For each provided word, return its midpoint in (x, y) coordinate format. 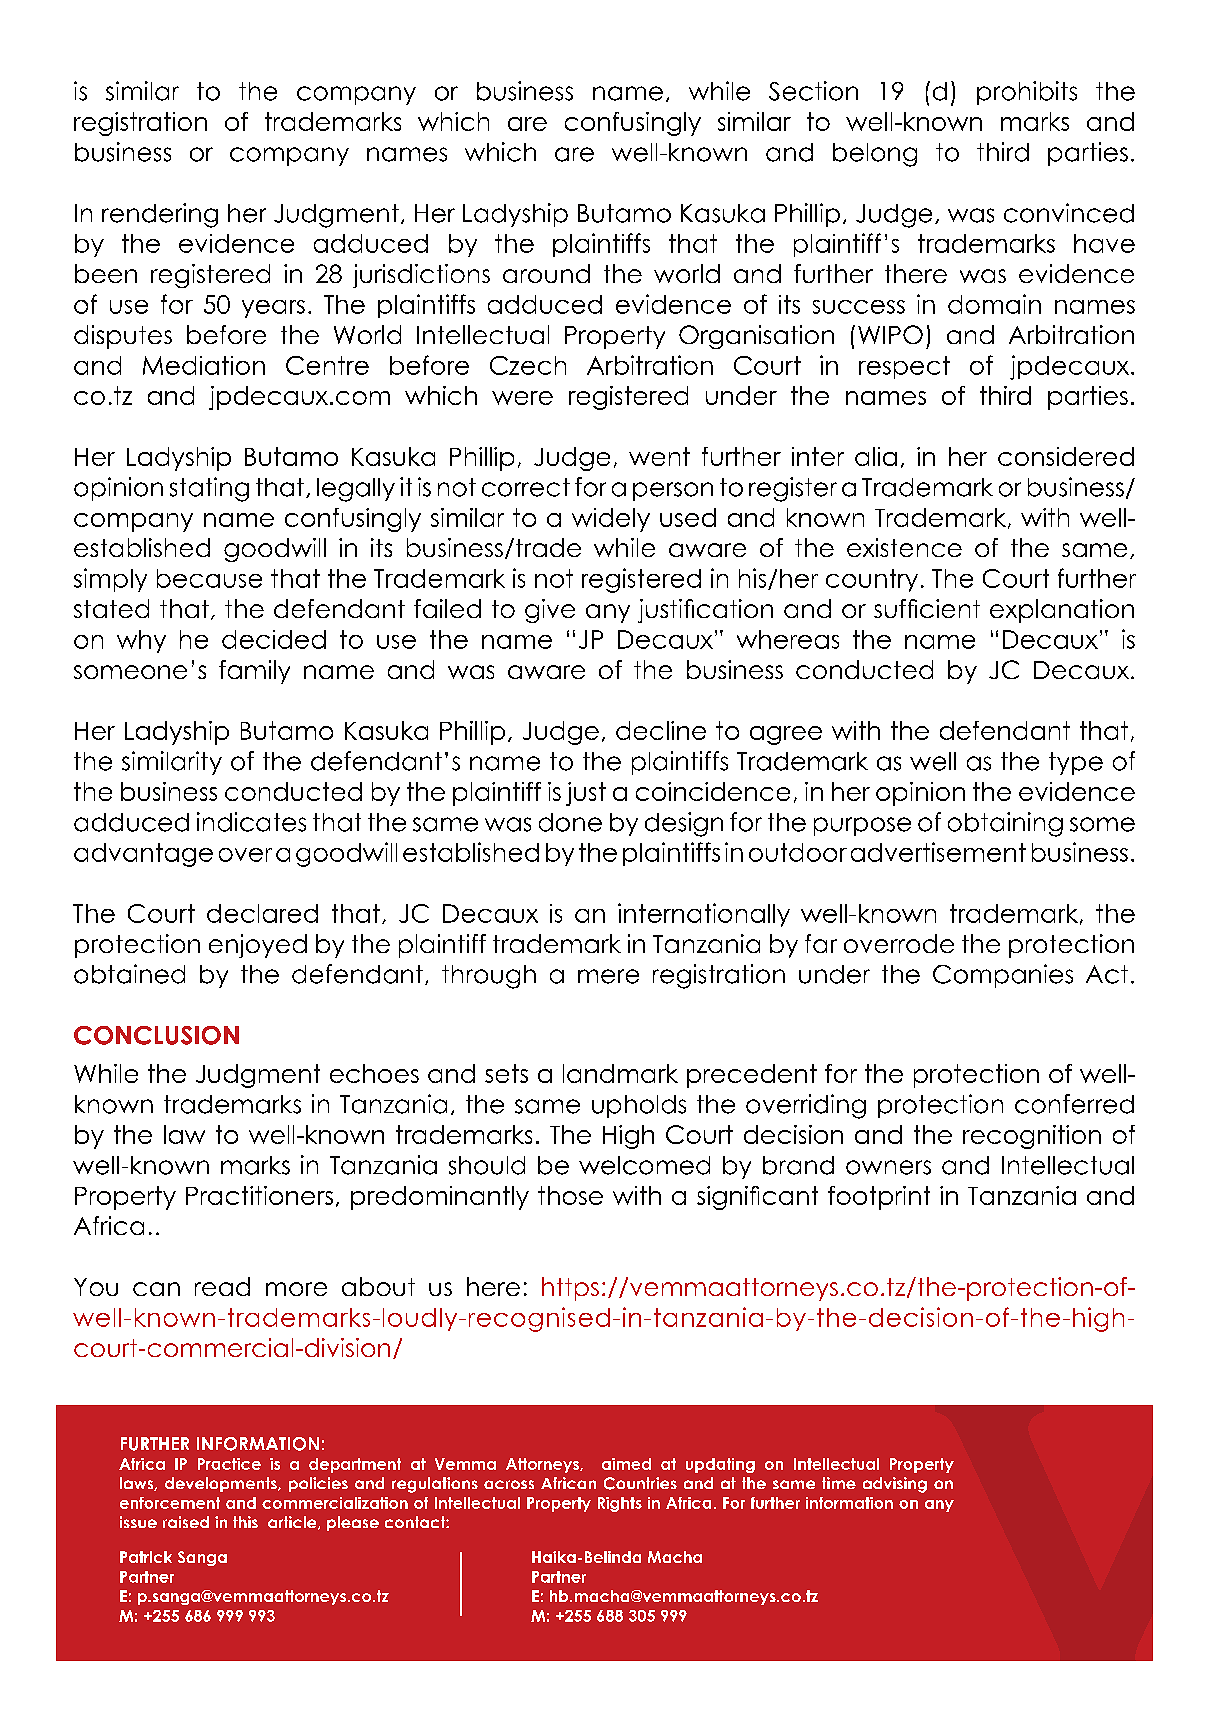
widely (611, 520)
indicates (251, 822)
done (570, 822)
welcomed (644, 1165)
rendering (160, 215)
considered (1066, 456)
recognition (1032, 1137)
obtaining (1005, 824)
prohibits (1027, 93)
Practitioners (259, 1195)
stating (209, 489)
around (546, 273)
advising (895, 1485)
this (245, 1522)
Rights (620, 1504)
